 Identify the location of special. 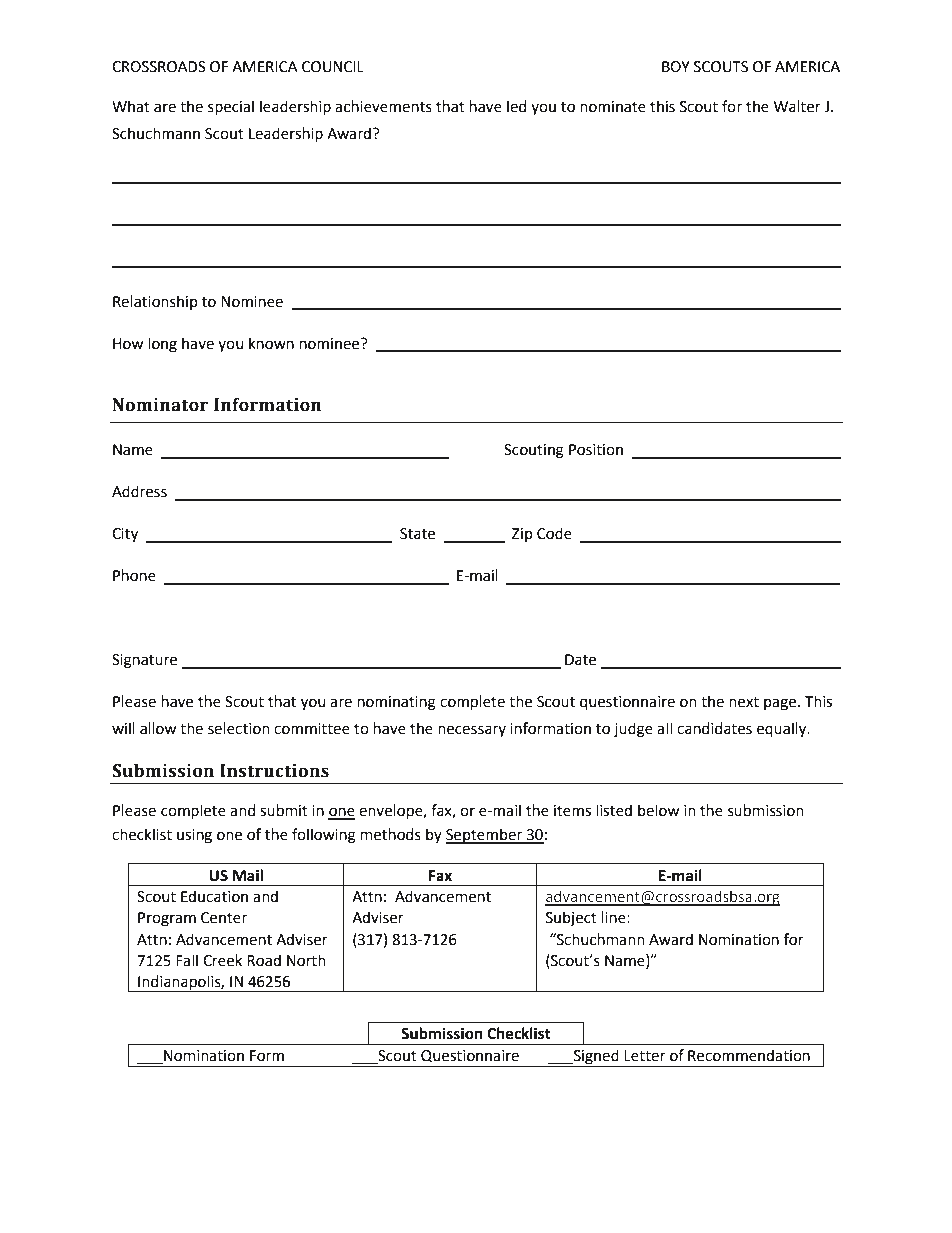
(231, 107).
